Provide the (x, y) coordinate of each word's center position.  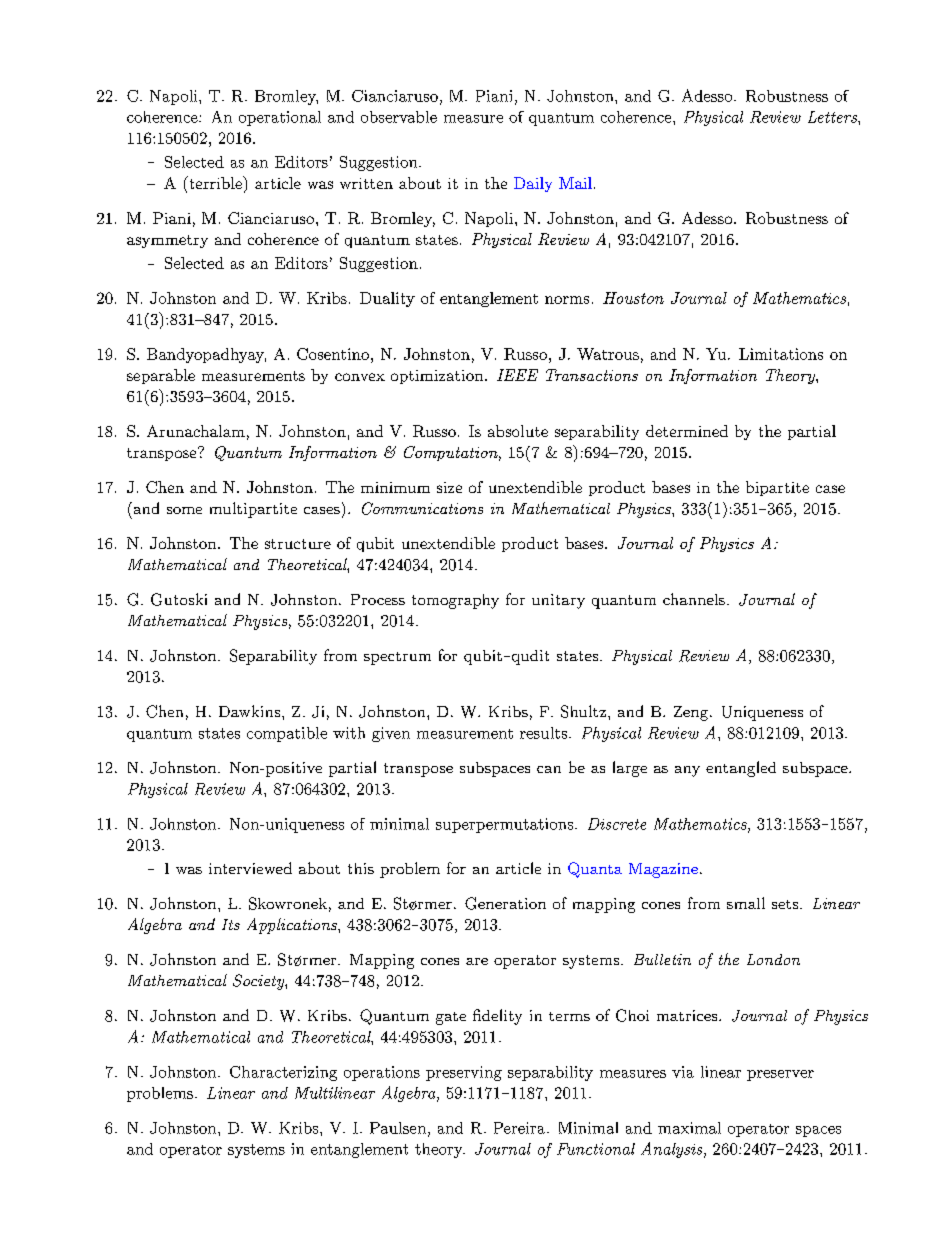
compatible (287, 734)
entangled (741, 769)
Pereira (519, 1128)
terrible (215, 182)
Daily (533, 184)
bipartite (777, 488)
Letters (833, 117)
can (549, 769)
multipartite (253, 510)
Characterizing (283, 1073)
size (449, 487)
